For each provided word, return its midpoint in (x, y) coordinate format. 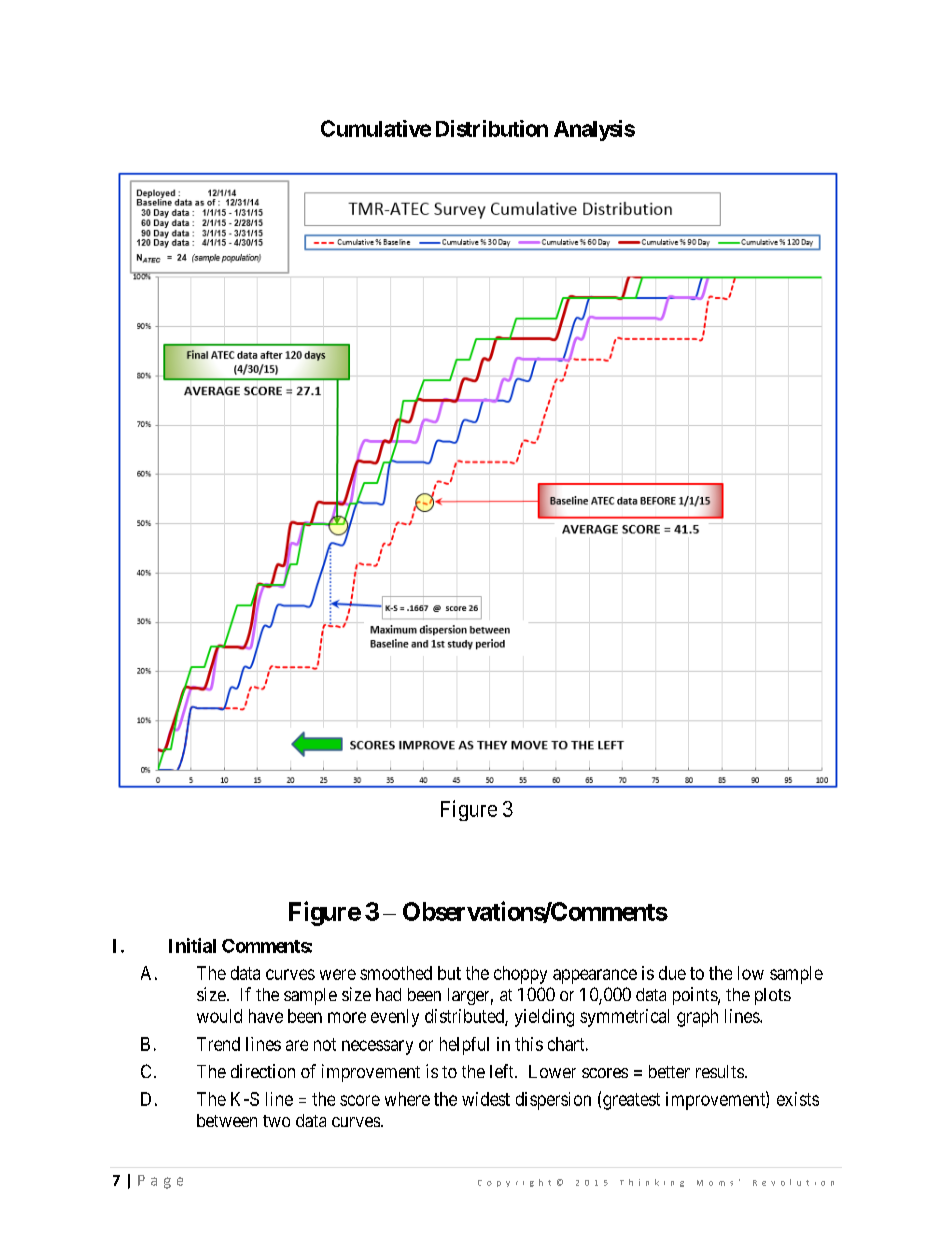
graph (697, 1018)
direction (263, 1071)
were (338, 974)
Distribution (492, 128)
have (266, 1016)
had (388, 994)
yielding (544, 1018)
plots (773, 996)
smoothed (396, 973)
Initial (192, 945)
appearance (595, 976)
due (672, 973)
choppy (520, 975)
